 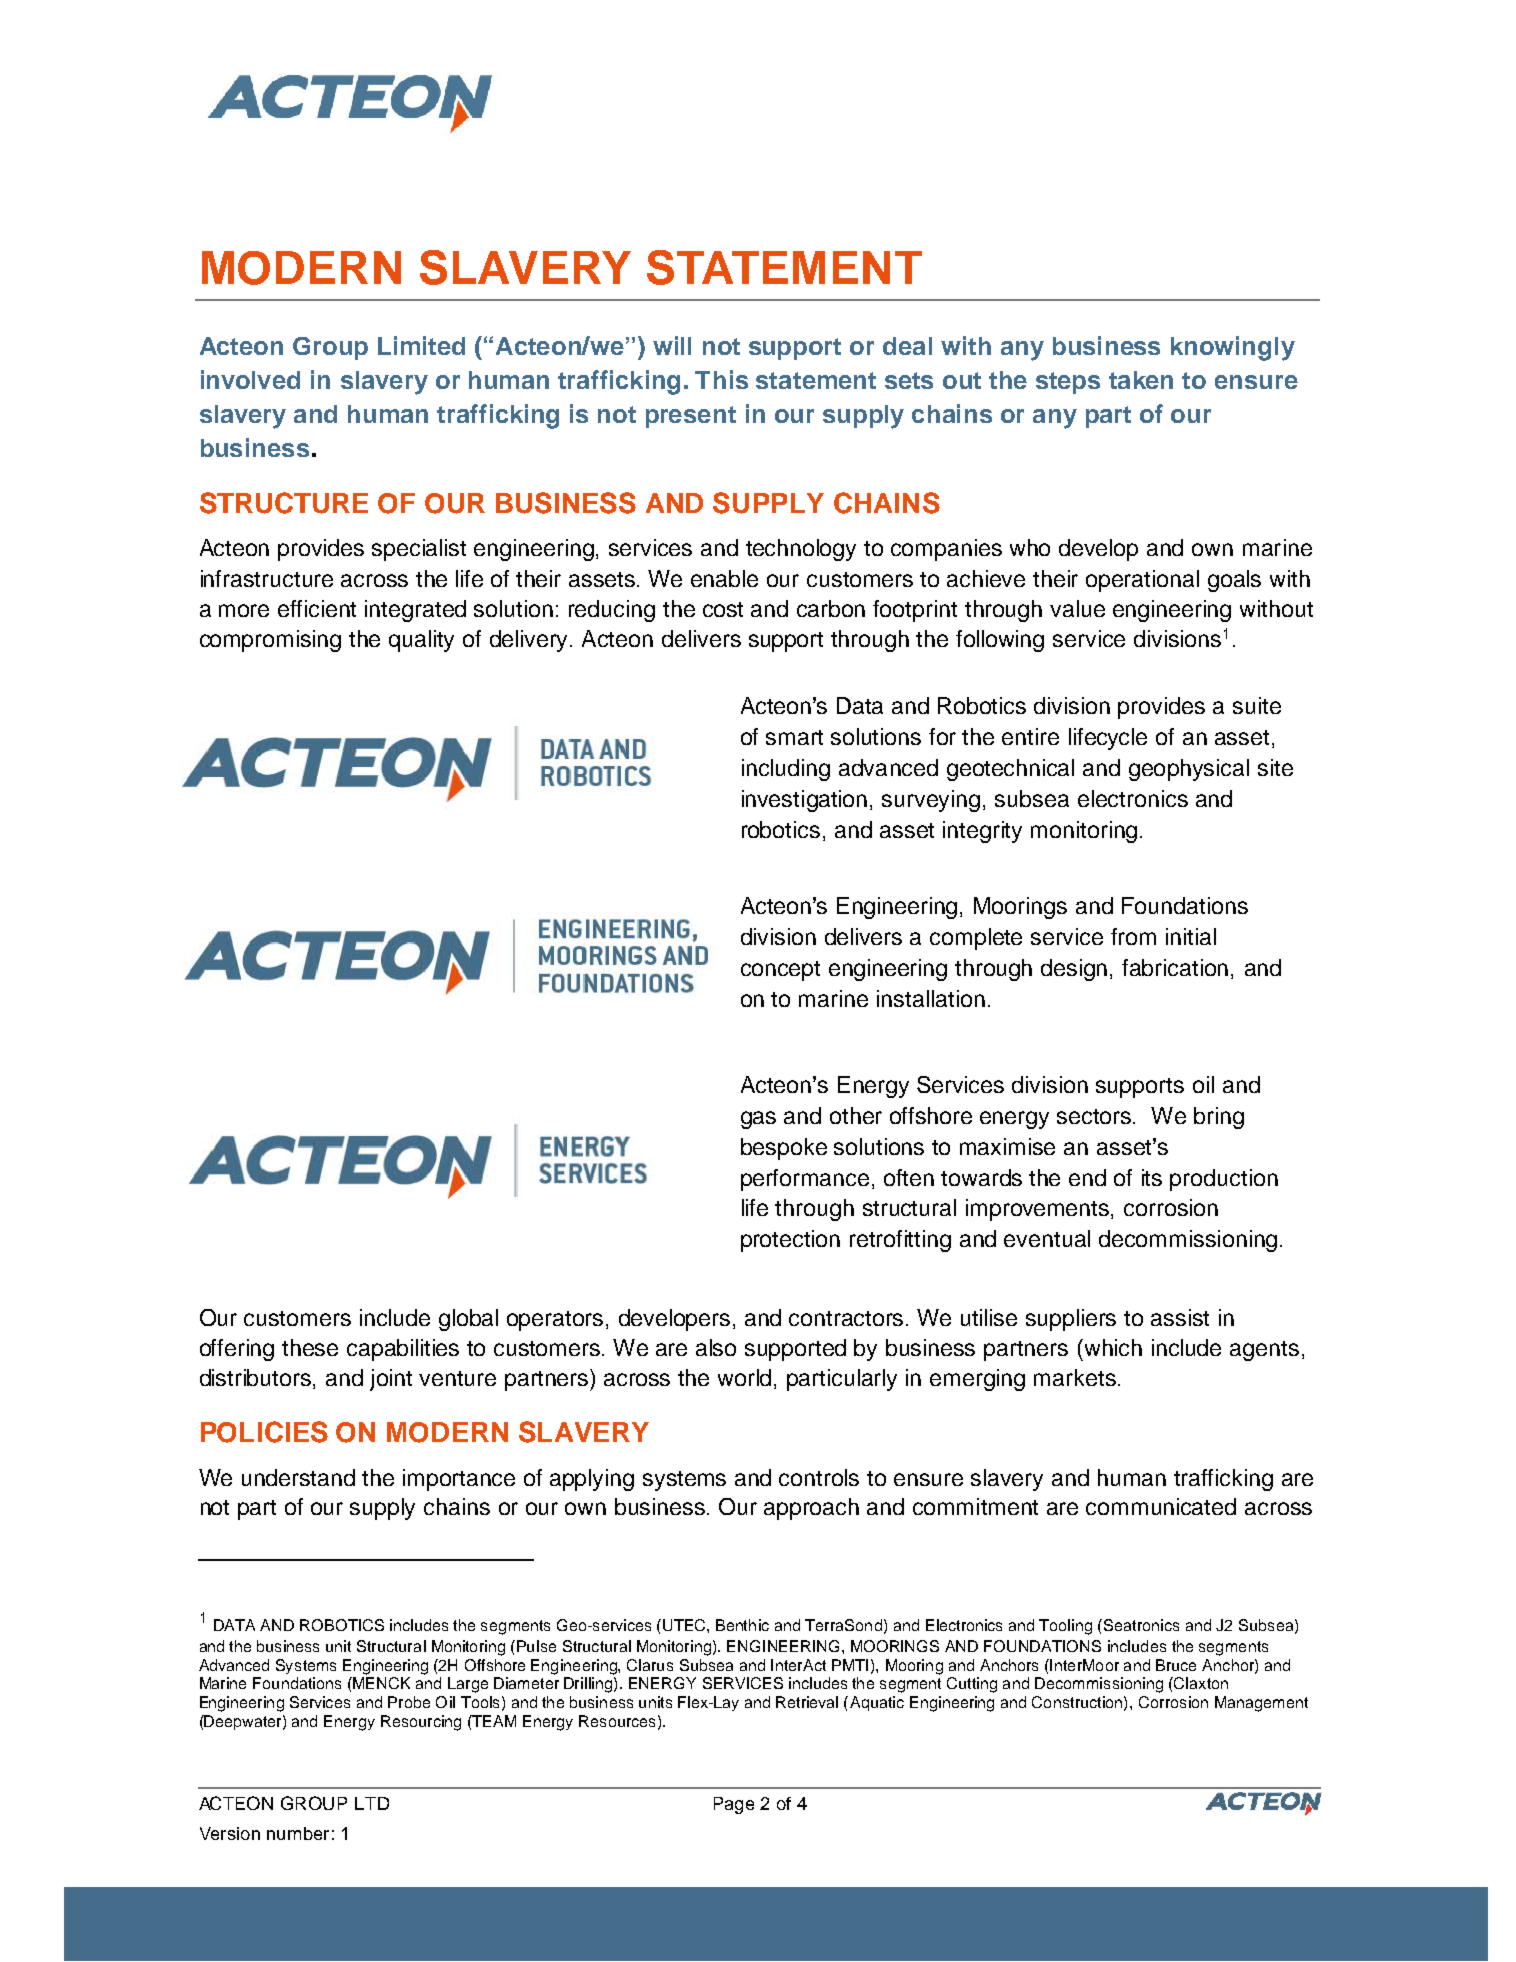 I want to click on global, so click(x=468, y=1320).
